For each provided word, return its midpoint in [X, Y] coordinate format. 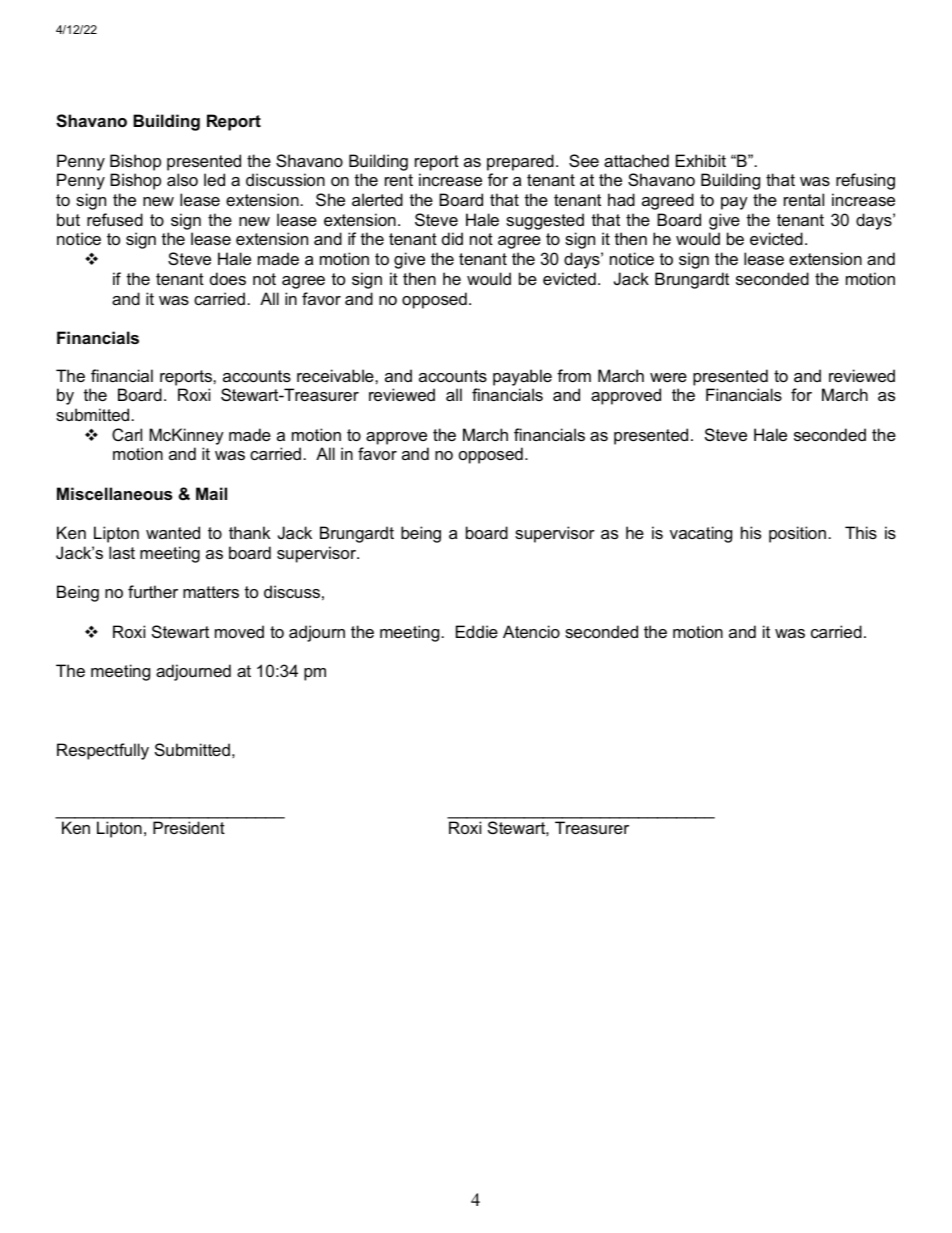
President [189, 827]
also [182, 179]
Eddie [477, 631]
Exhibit [701, 160]
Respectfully [103, 751]
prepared [520, 162]
